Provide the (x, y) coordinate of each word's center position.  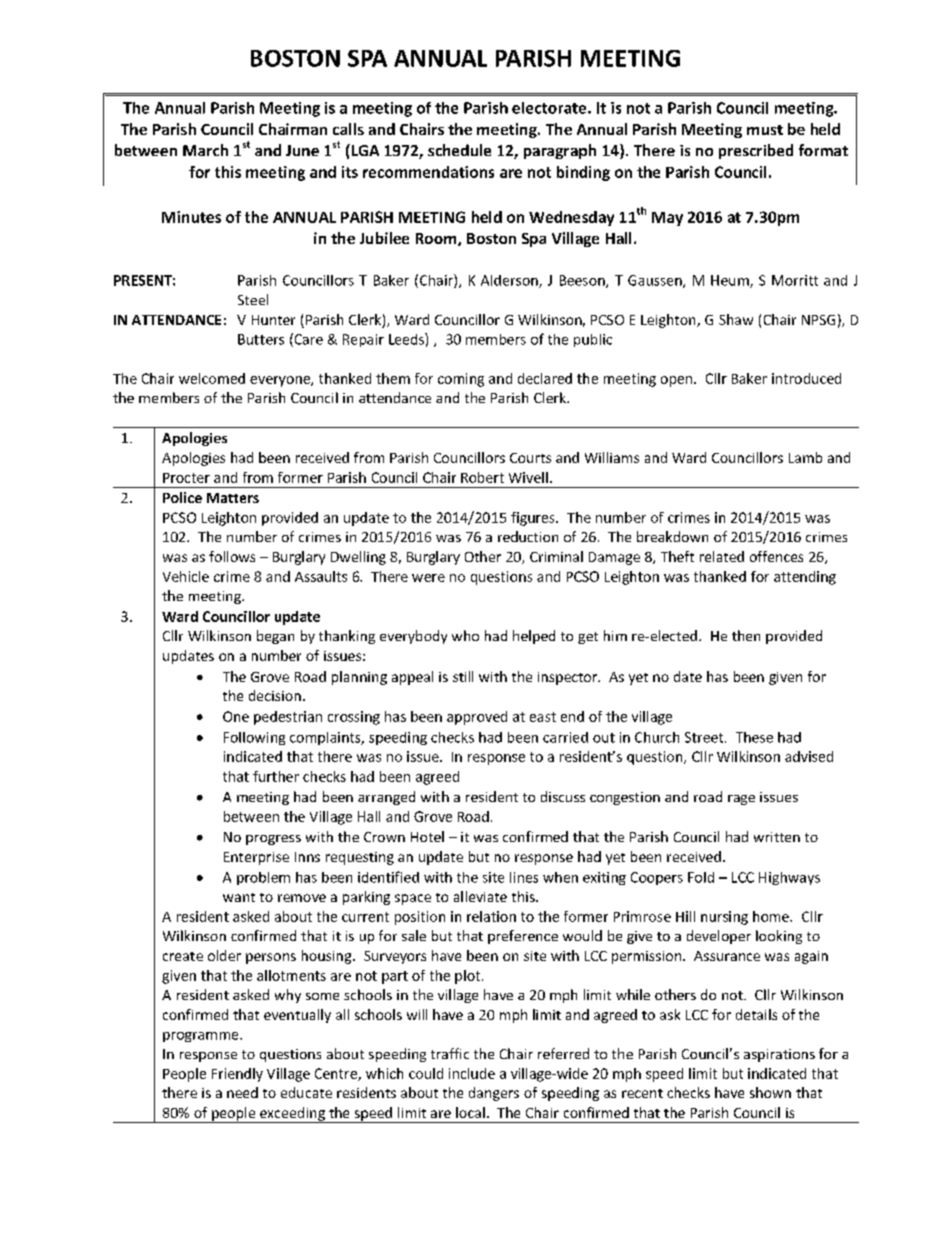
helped (534, 637)
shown (770, 1092)
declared (545, 378)
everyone (281, 381)
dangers (494, 1094)
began (275, 637)
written (777, 837)
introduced (806, 378)
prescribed (756, 151)
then (746, 635)
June (302, 150)
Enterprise (256, 858)
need (242, 1092)
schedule (459, 150)
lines (524, 877)
